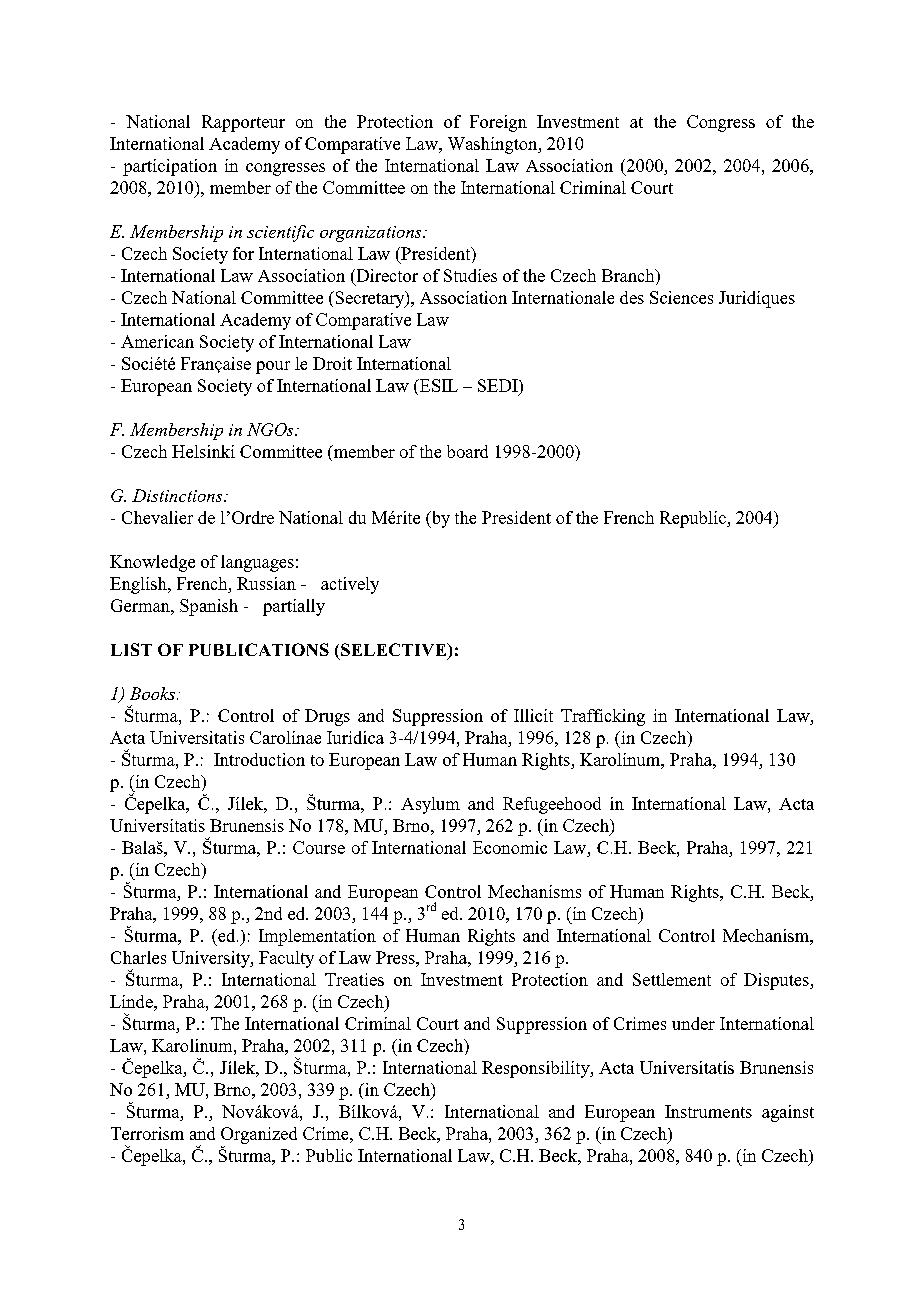 Image resolution: width=924 pixels, height=1308 pixels. What do you see at coordinates (170, 167) in the screenshot?
I see `participation` at bounding box center [170, 167].
